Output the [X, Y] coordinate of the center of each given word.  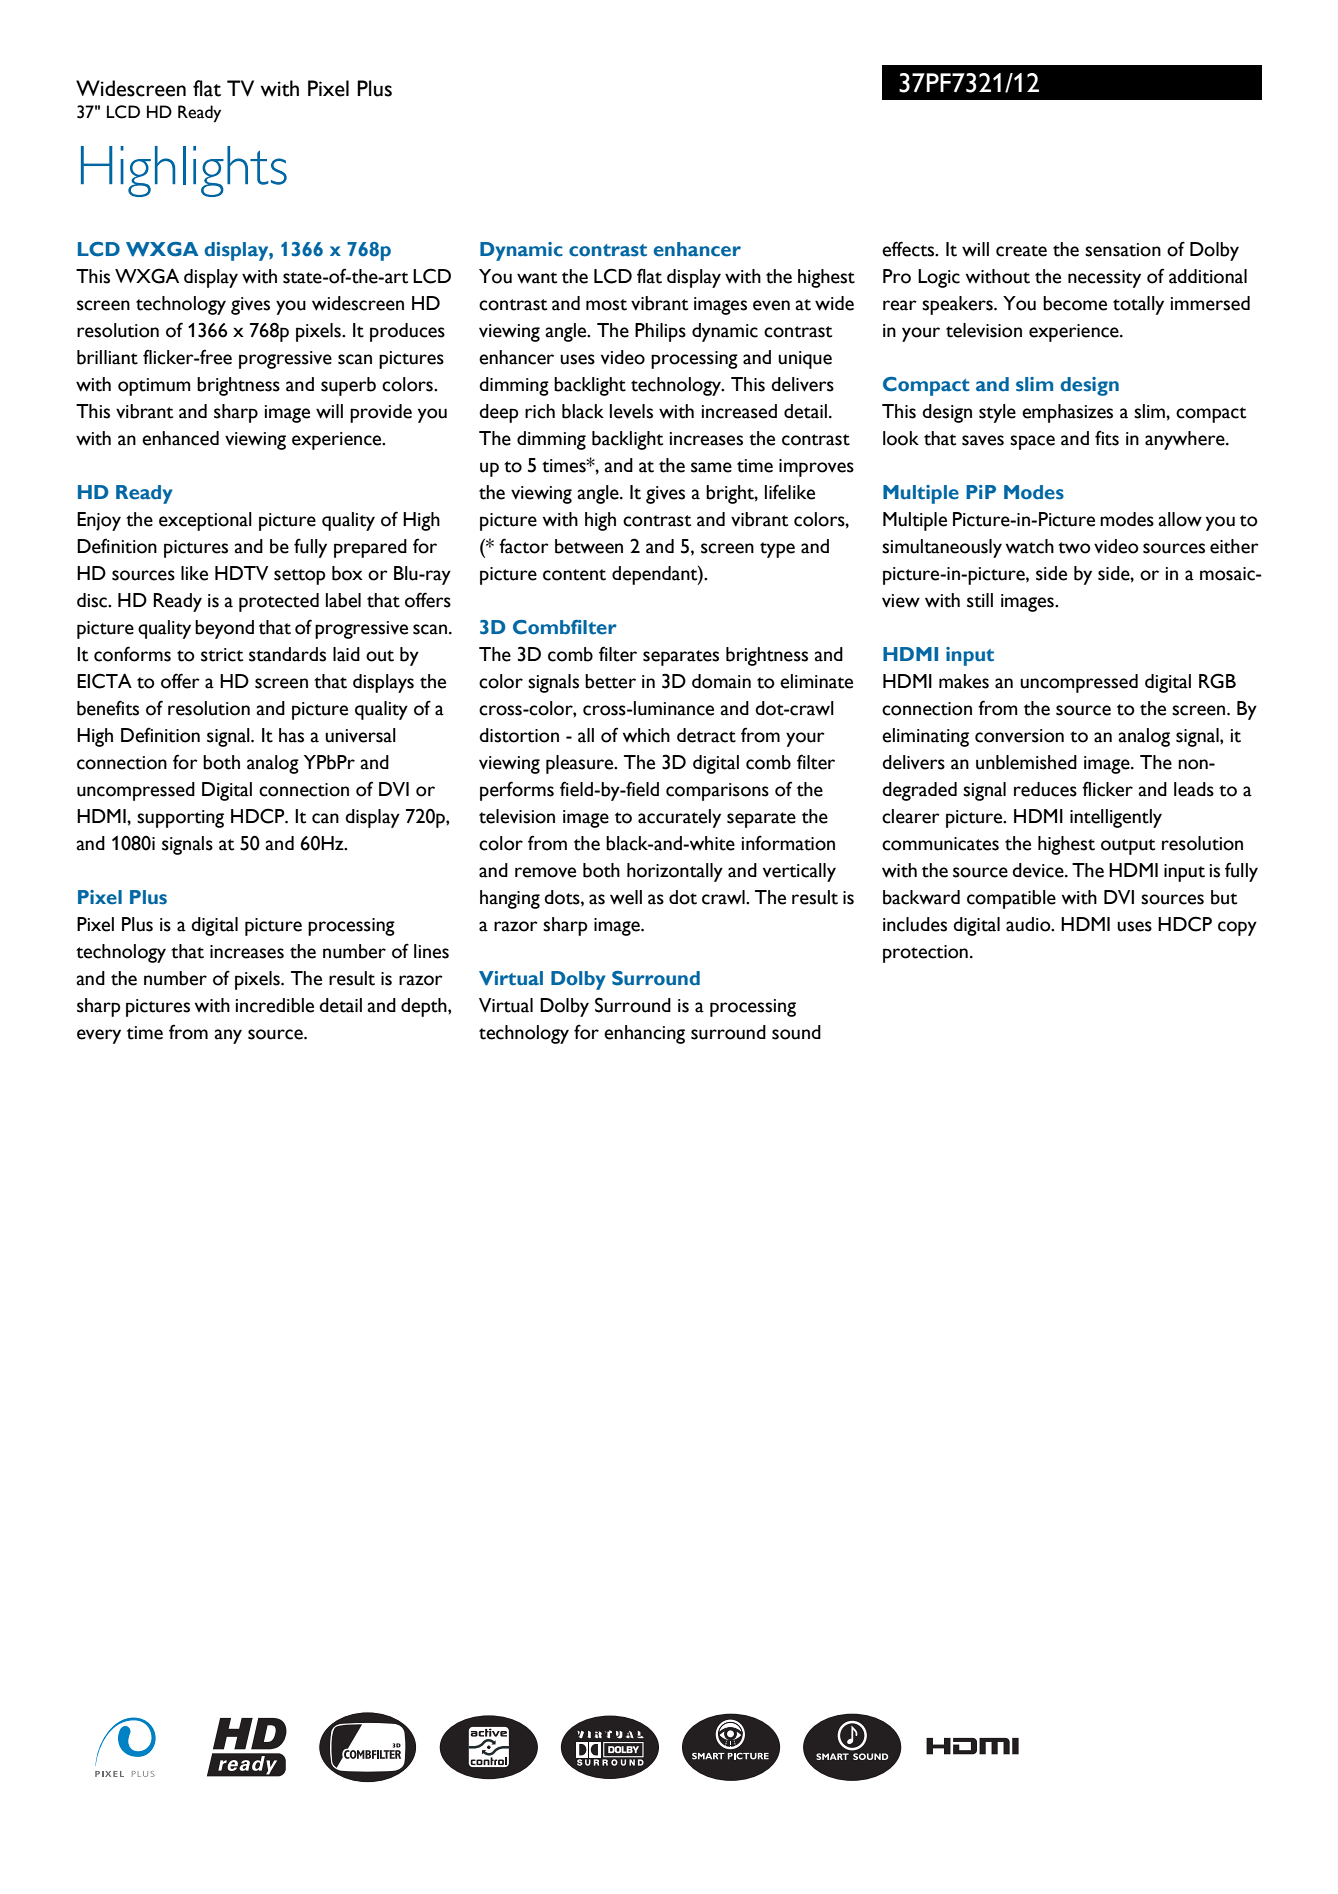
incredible [275, 1005]
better [610, 681]
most [606, 305]
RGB [1217, 681]
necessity [1104, 279]
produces [407, 332]
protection [925, 954]
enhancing [644, 1034]
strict [222, 655]
